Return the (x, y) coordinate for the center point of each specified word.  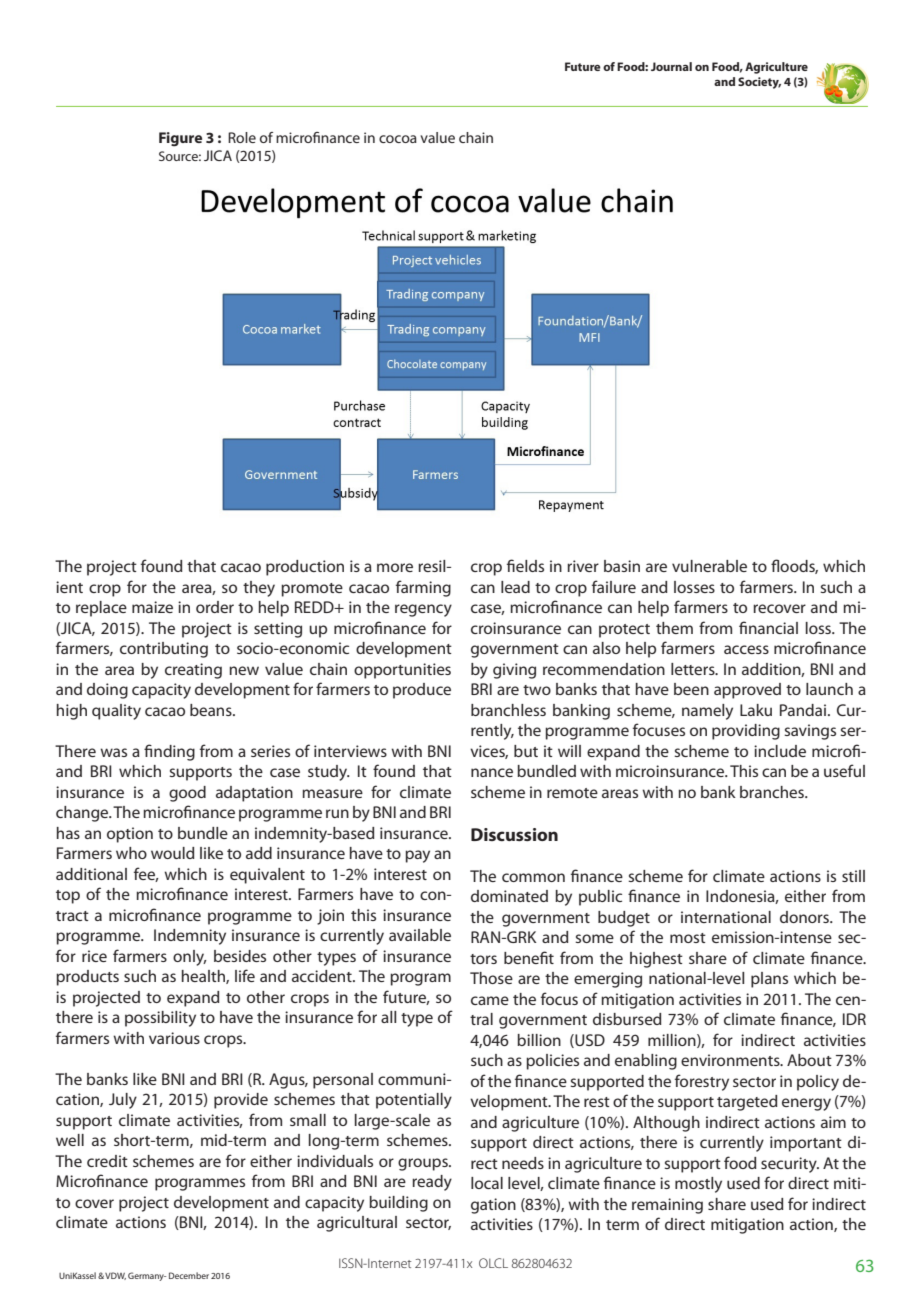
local (487, 1183)
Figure (180, 139)
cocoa (398, 139)
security (790, 1165)
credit (107, 1161)
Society (759, 83)
